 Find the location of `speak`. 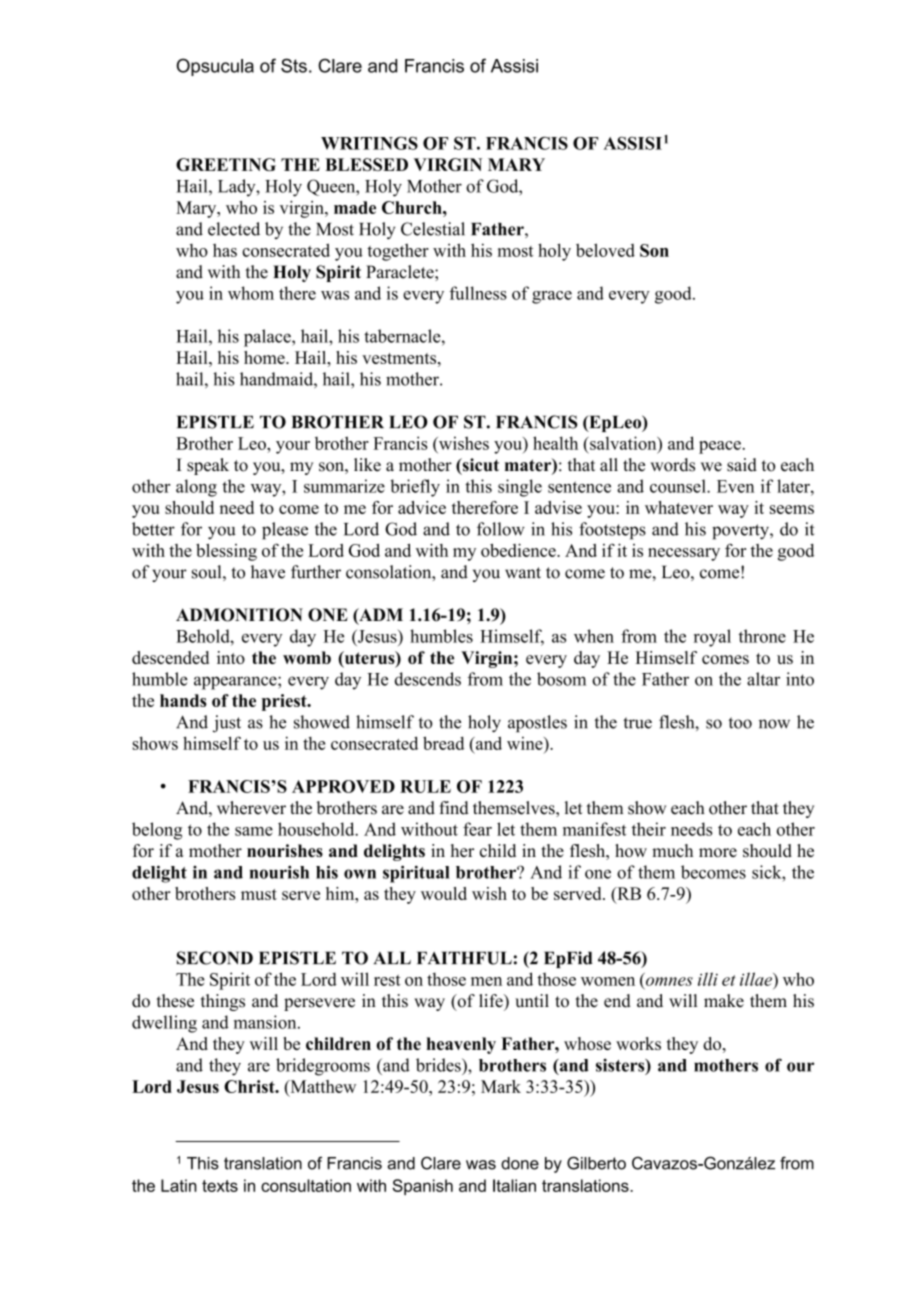

speak is located at coordinates (208, 466).
